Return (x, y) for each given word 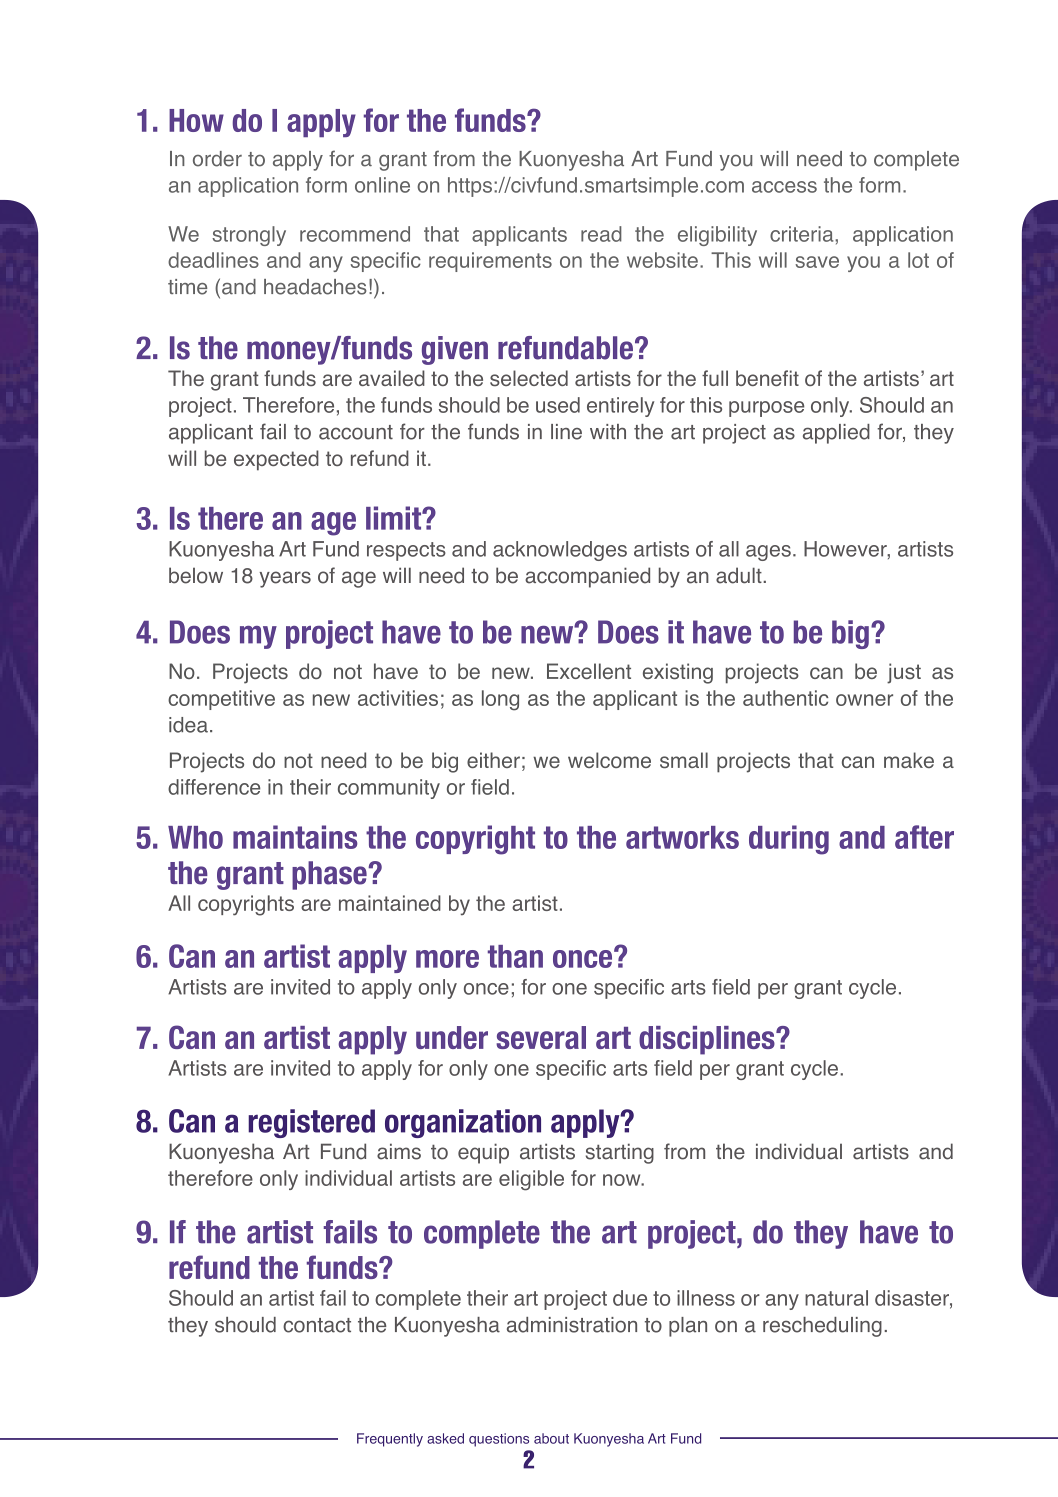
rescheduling (822, 1327)
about (551, 1438)
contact (317, 1325)
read (601, 234)
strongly (249, 236)
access (784, 187)
